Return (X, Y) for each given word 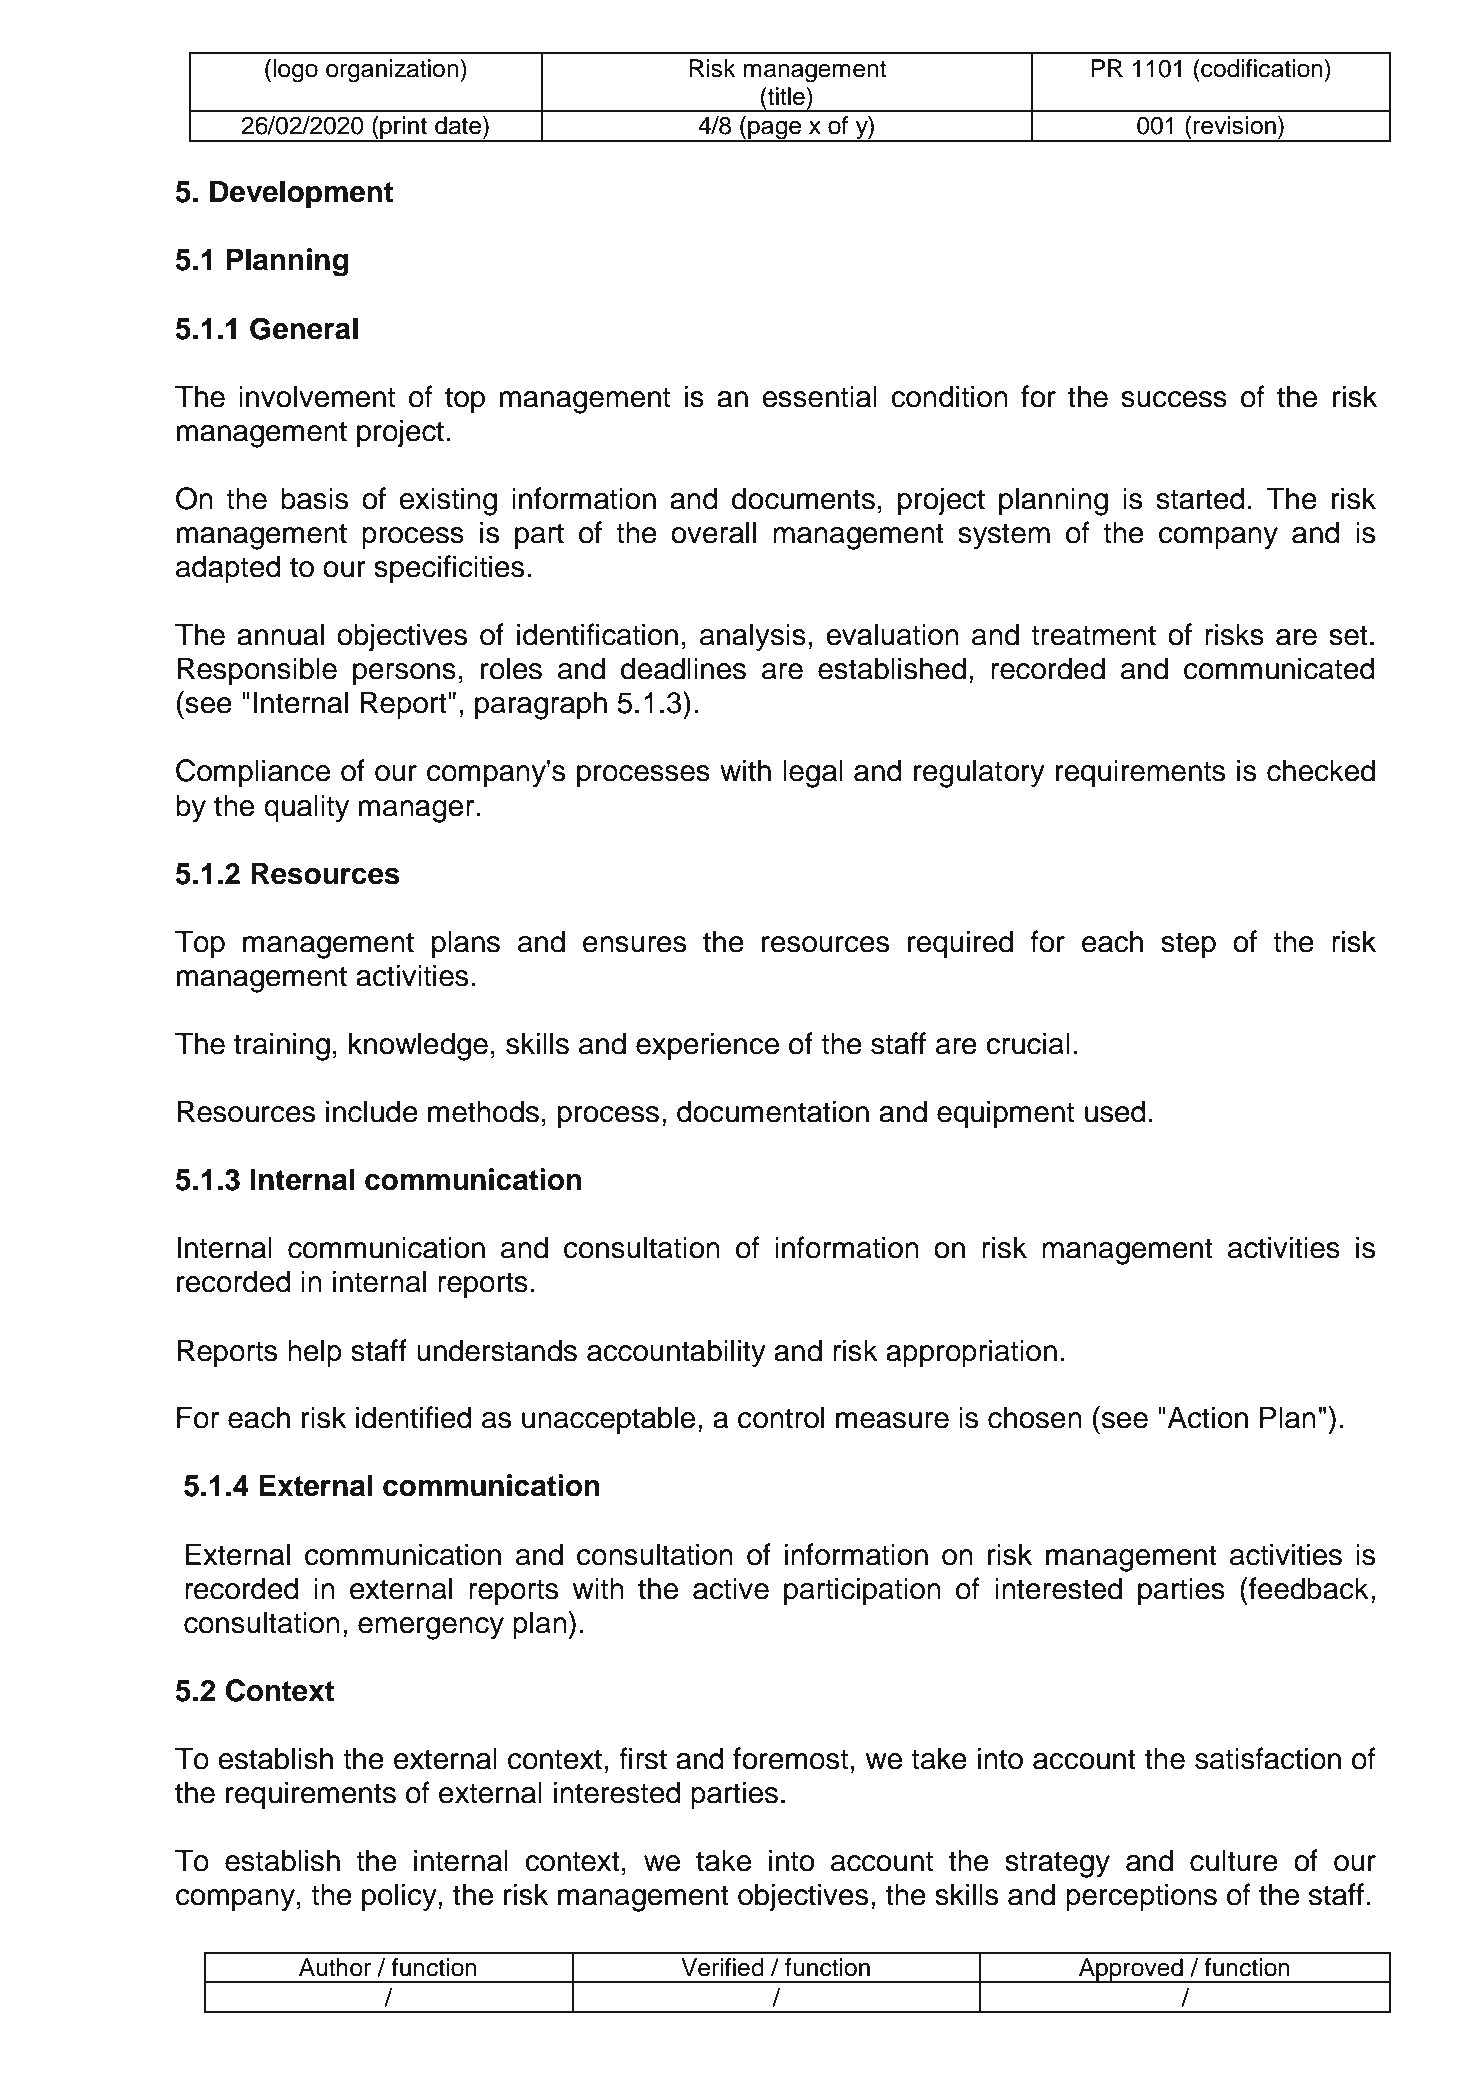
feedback (1308, 1588)
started (1200, 498)
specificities (449, 569)
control (781, 1417)
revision (1234, 125)
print (403, 129)
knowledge (418, 1046)
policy (400, 1897)
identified (414, 1417)
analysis (753, 637)
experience (707, 1046)
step (1188, 945)
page (774, 131)
